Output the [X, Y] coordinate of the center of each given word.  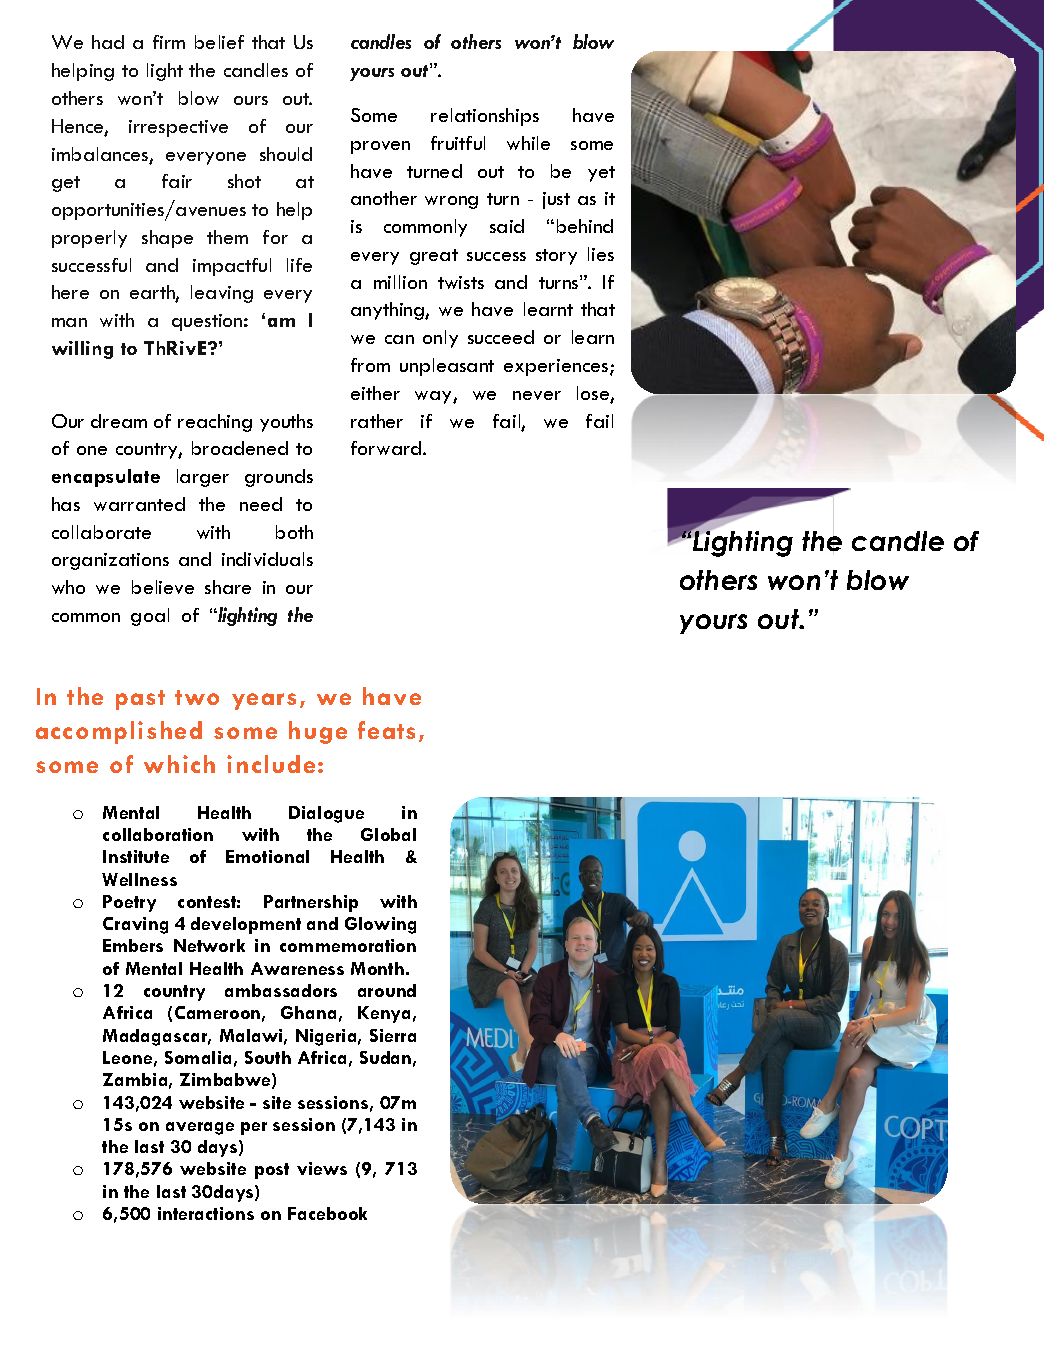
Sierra [393, 1035]
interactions [206, 1213]
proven [380, 147]
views [322, 1168]
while [528, 143]
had [108, 42]
